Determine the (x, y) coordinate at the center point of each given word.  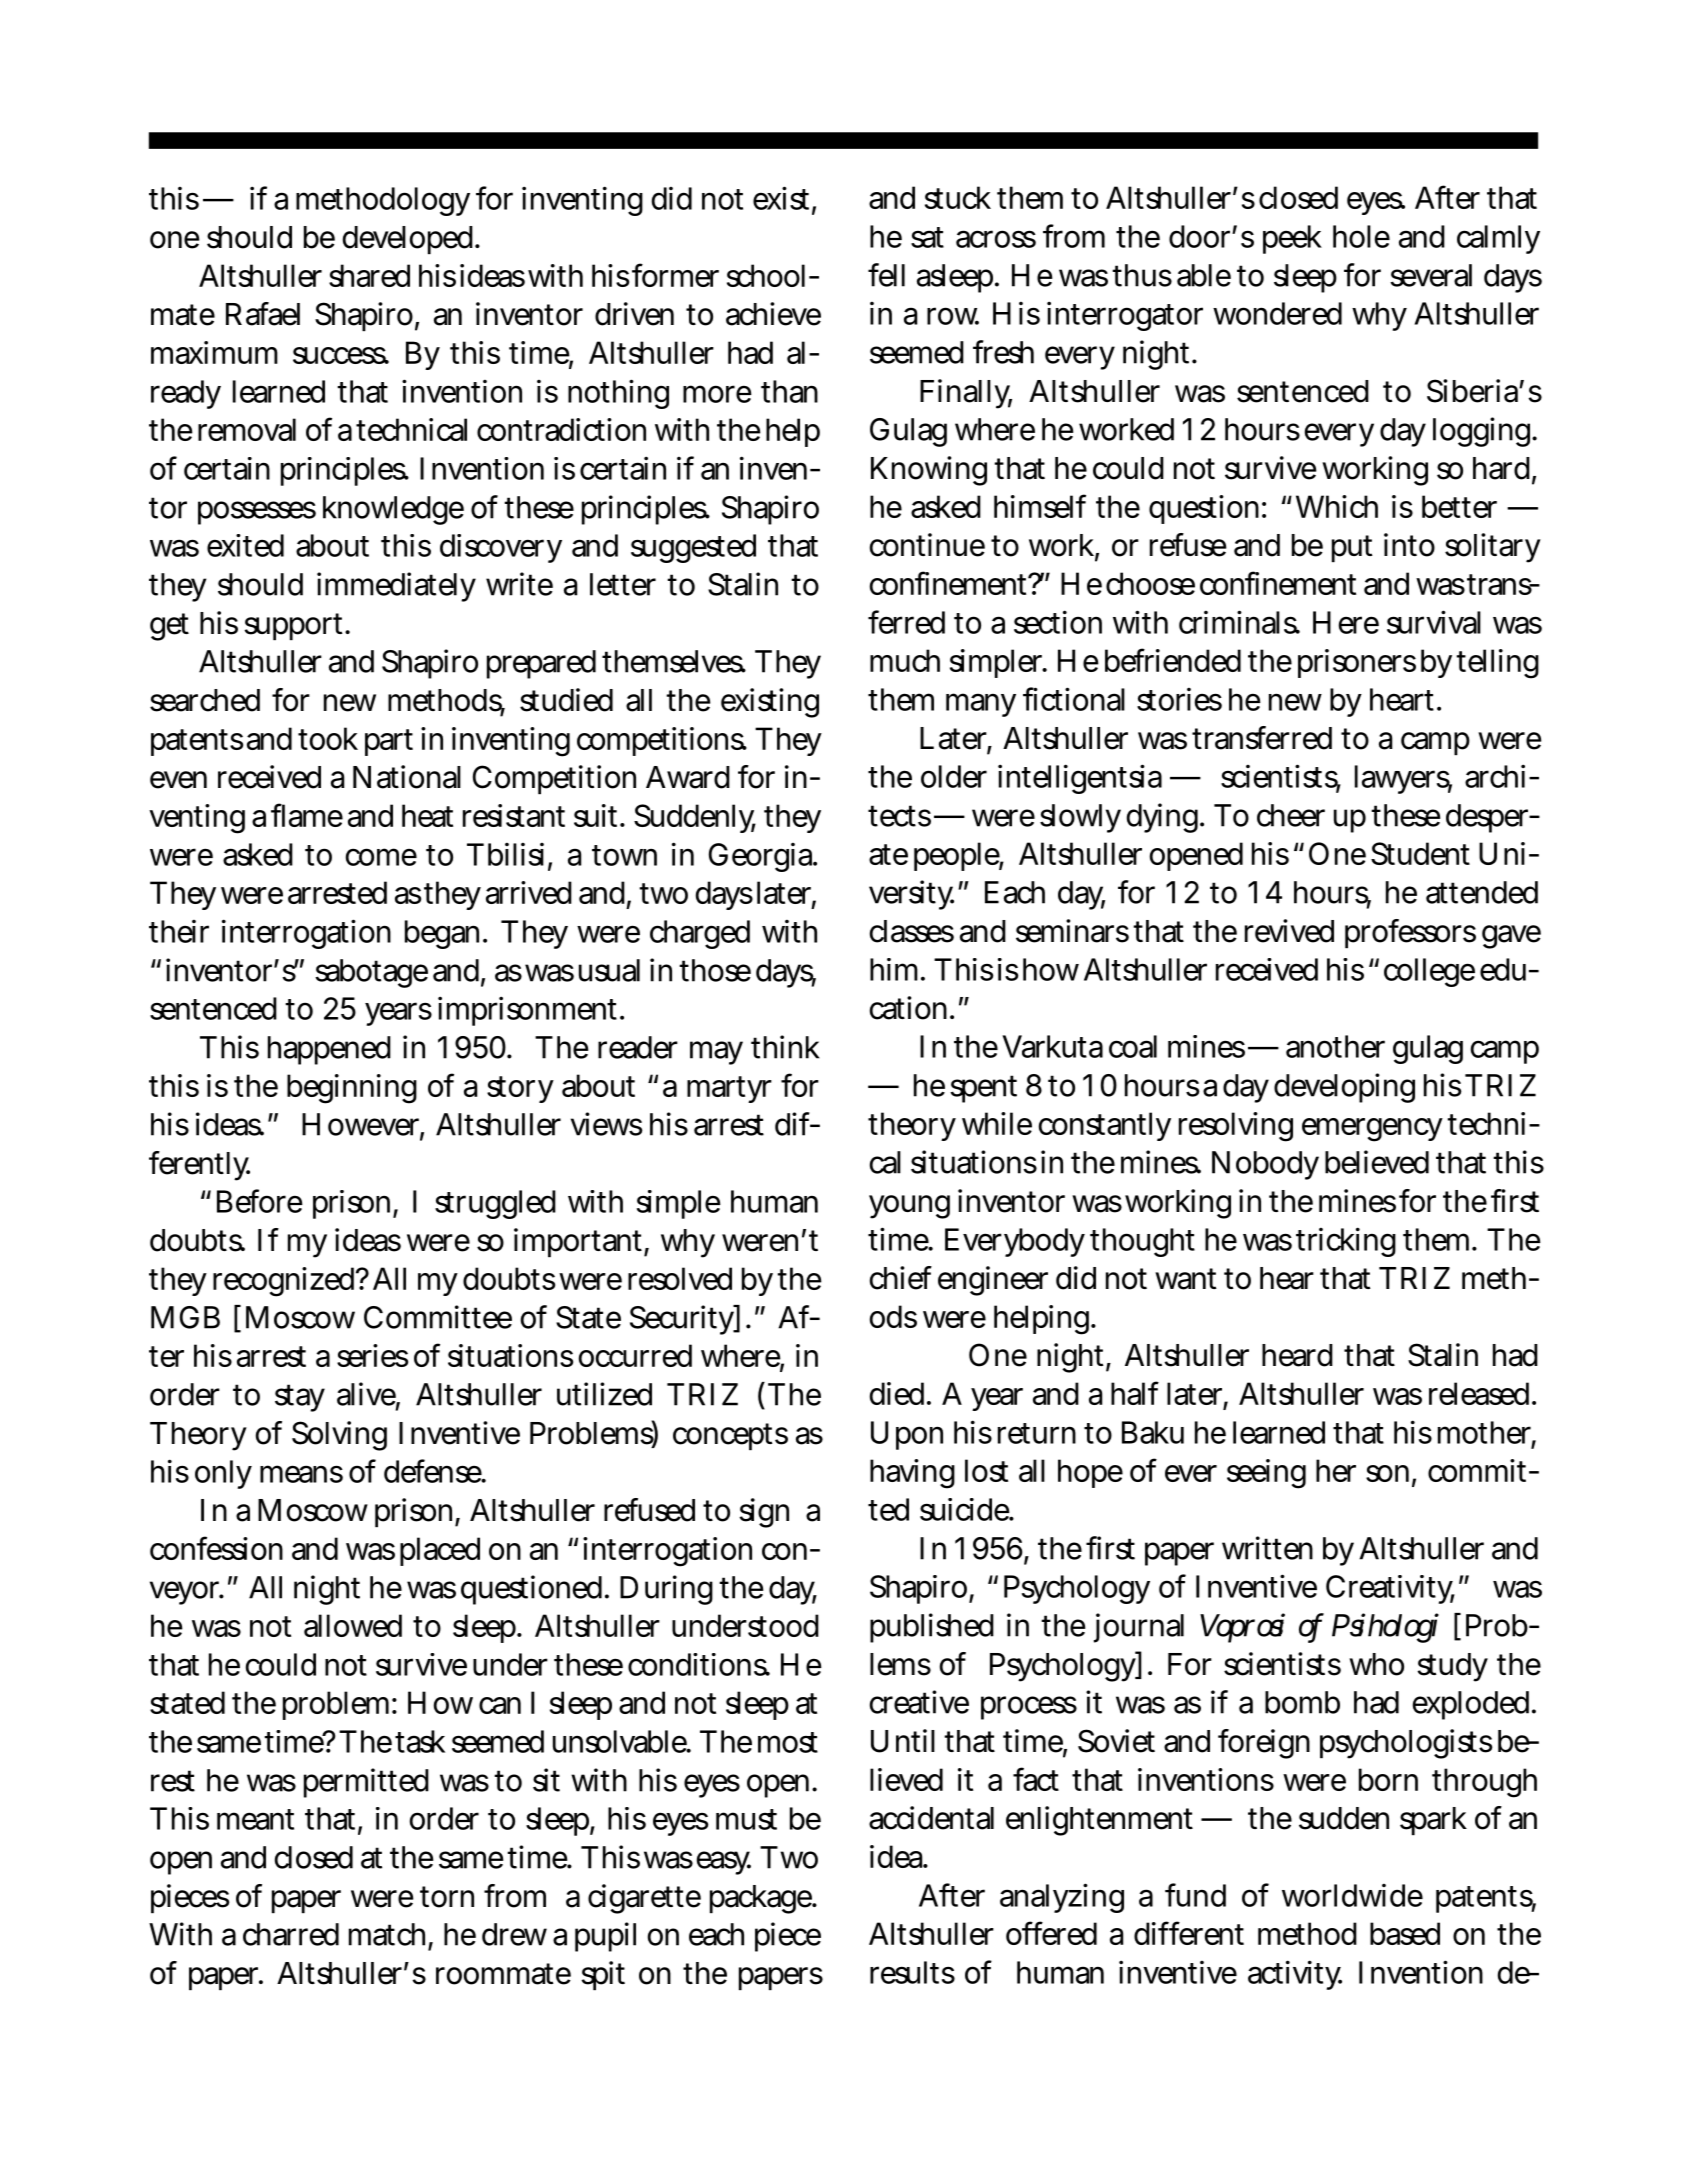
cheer (1291, 815)
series (372, 1355)
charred (291, 1934)
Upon (907, 1435)
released (1481, 1393)
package (762, 1899)
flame (307, 815)
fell (886, 275)
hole (1361, 236)
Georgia (763, 857)
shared (369, 275)
